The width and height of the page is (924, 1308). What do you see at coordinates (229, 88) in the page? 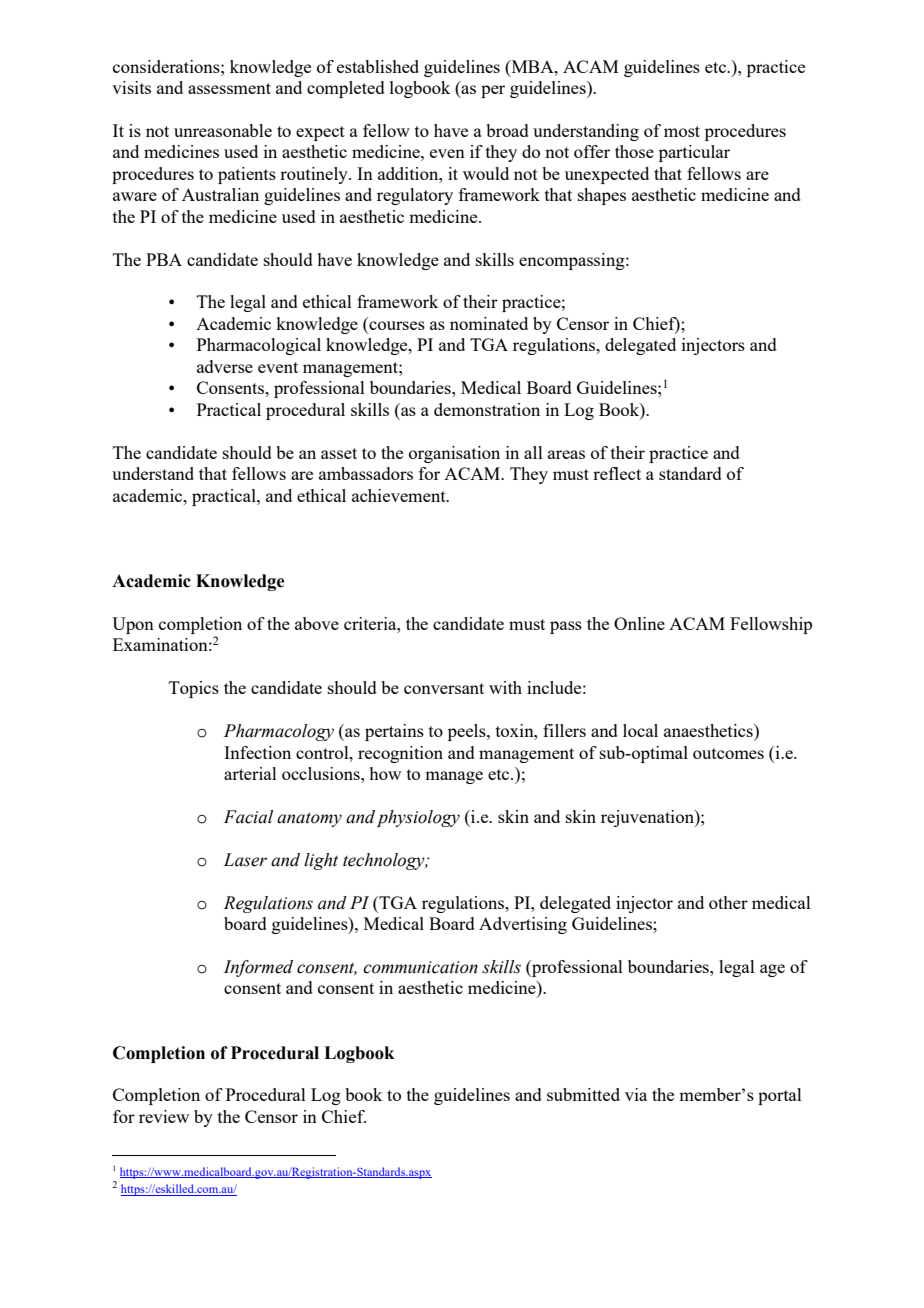
I see `assessment` at bounding box center [229, 88].
